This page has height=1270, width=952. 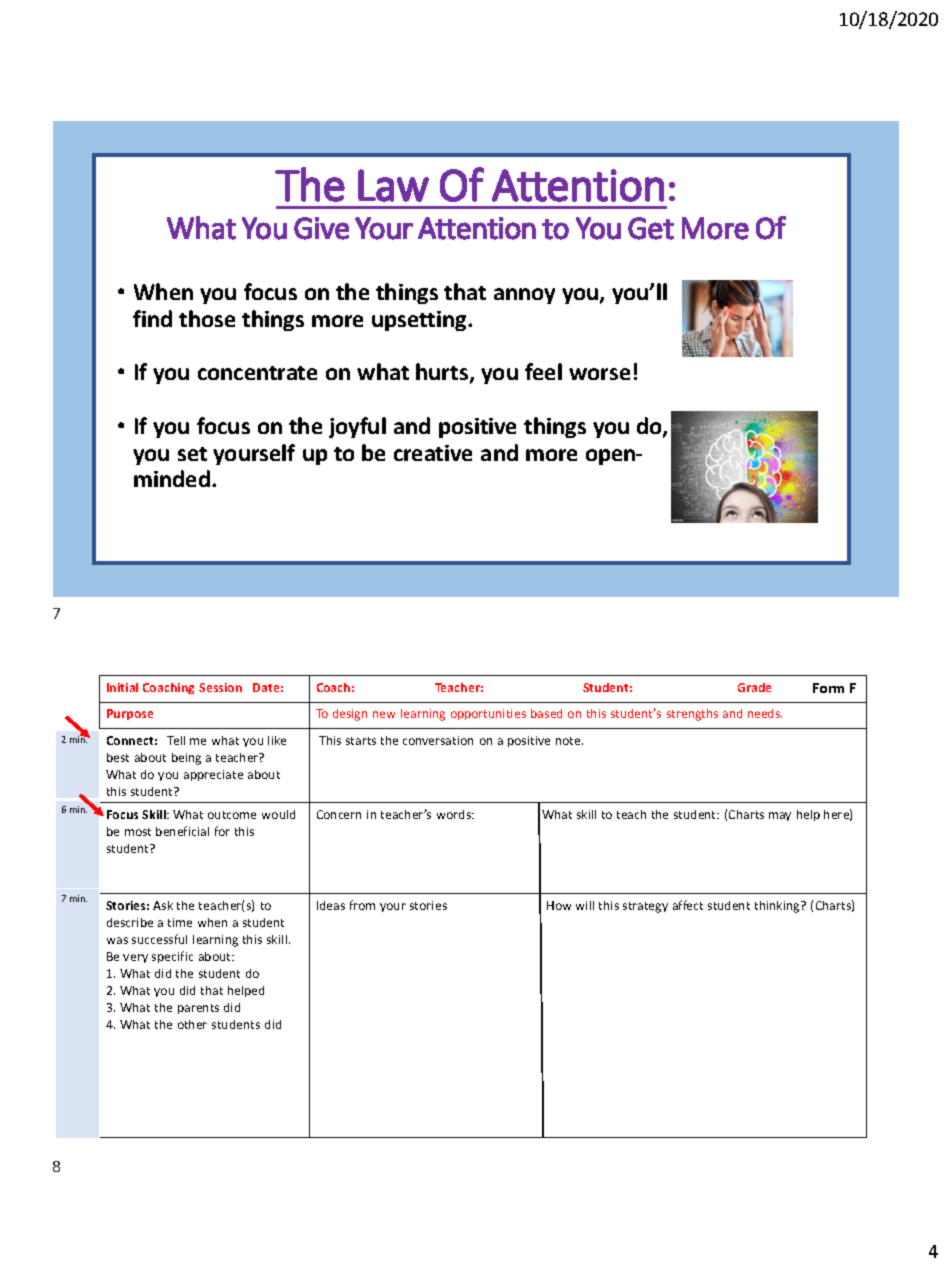 What do you see at coordinates (651, 228) in the page?
I see `Get` at bounding box center [651, 228].
